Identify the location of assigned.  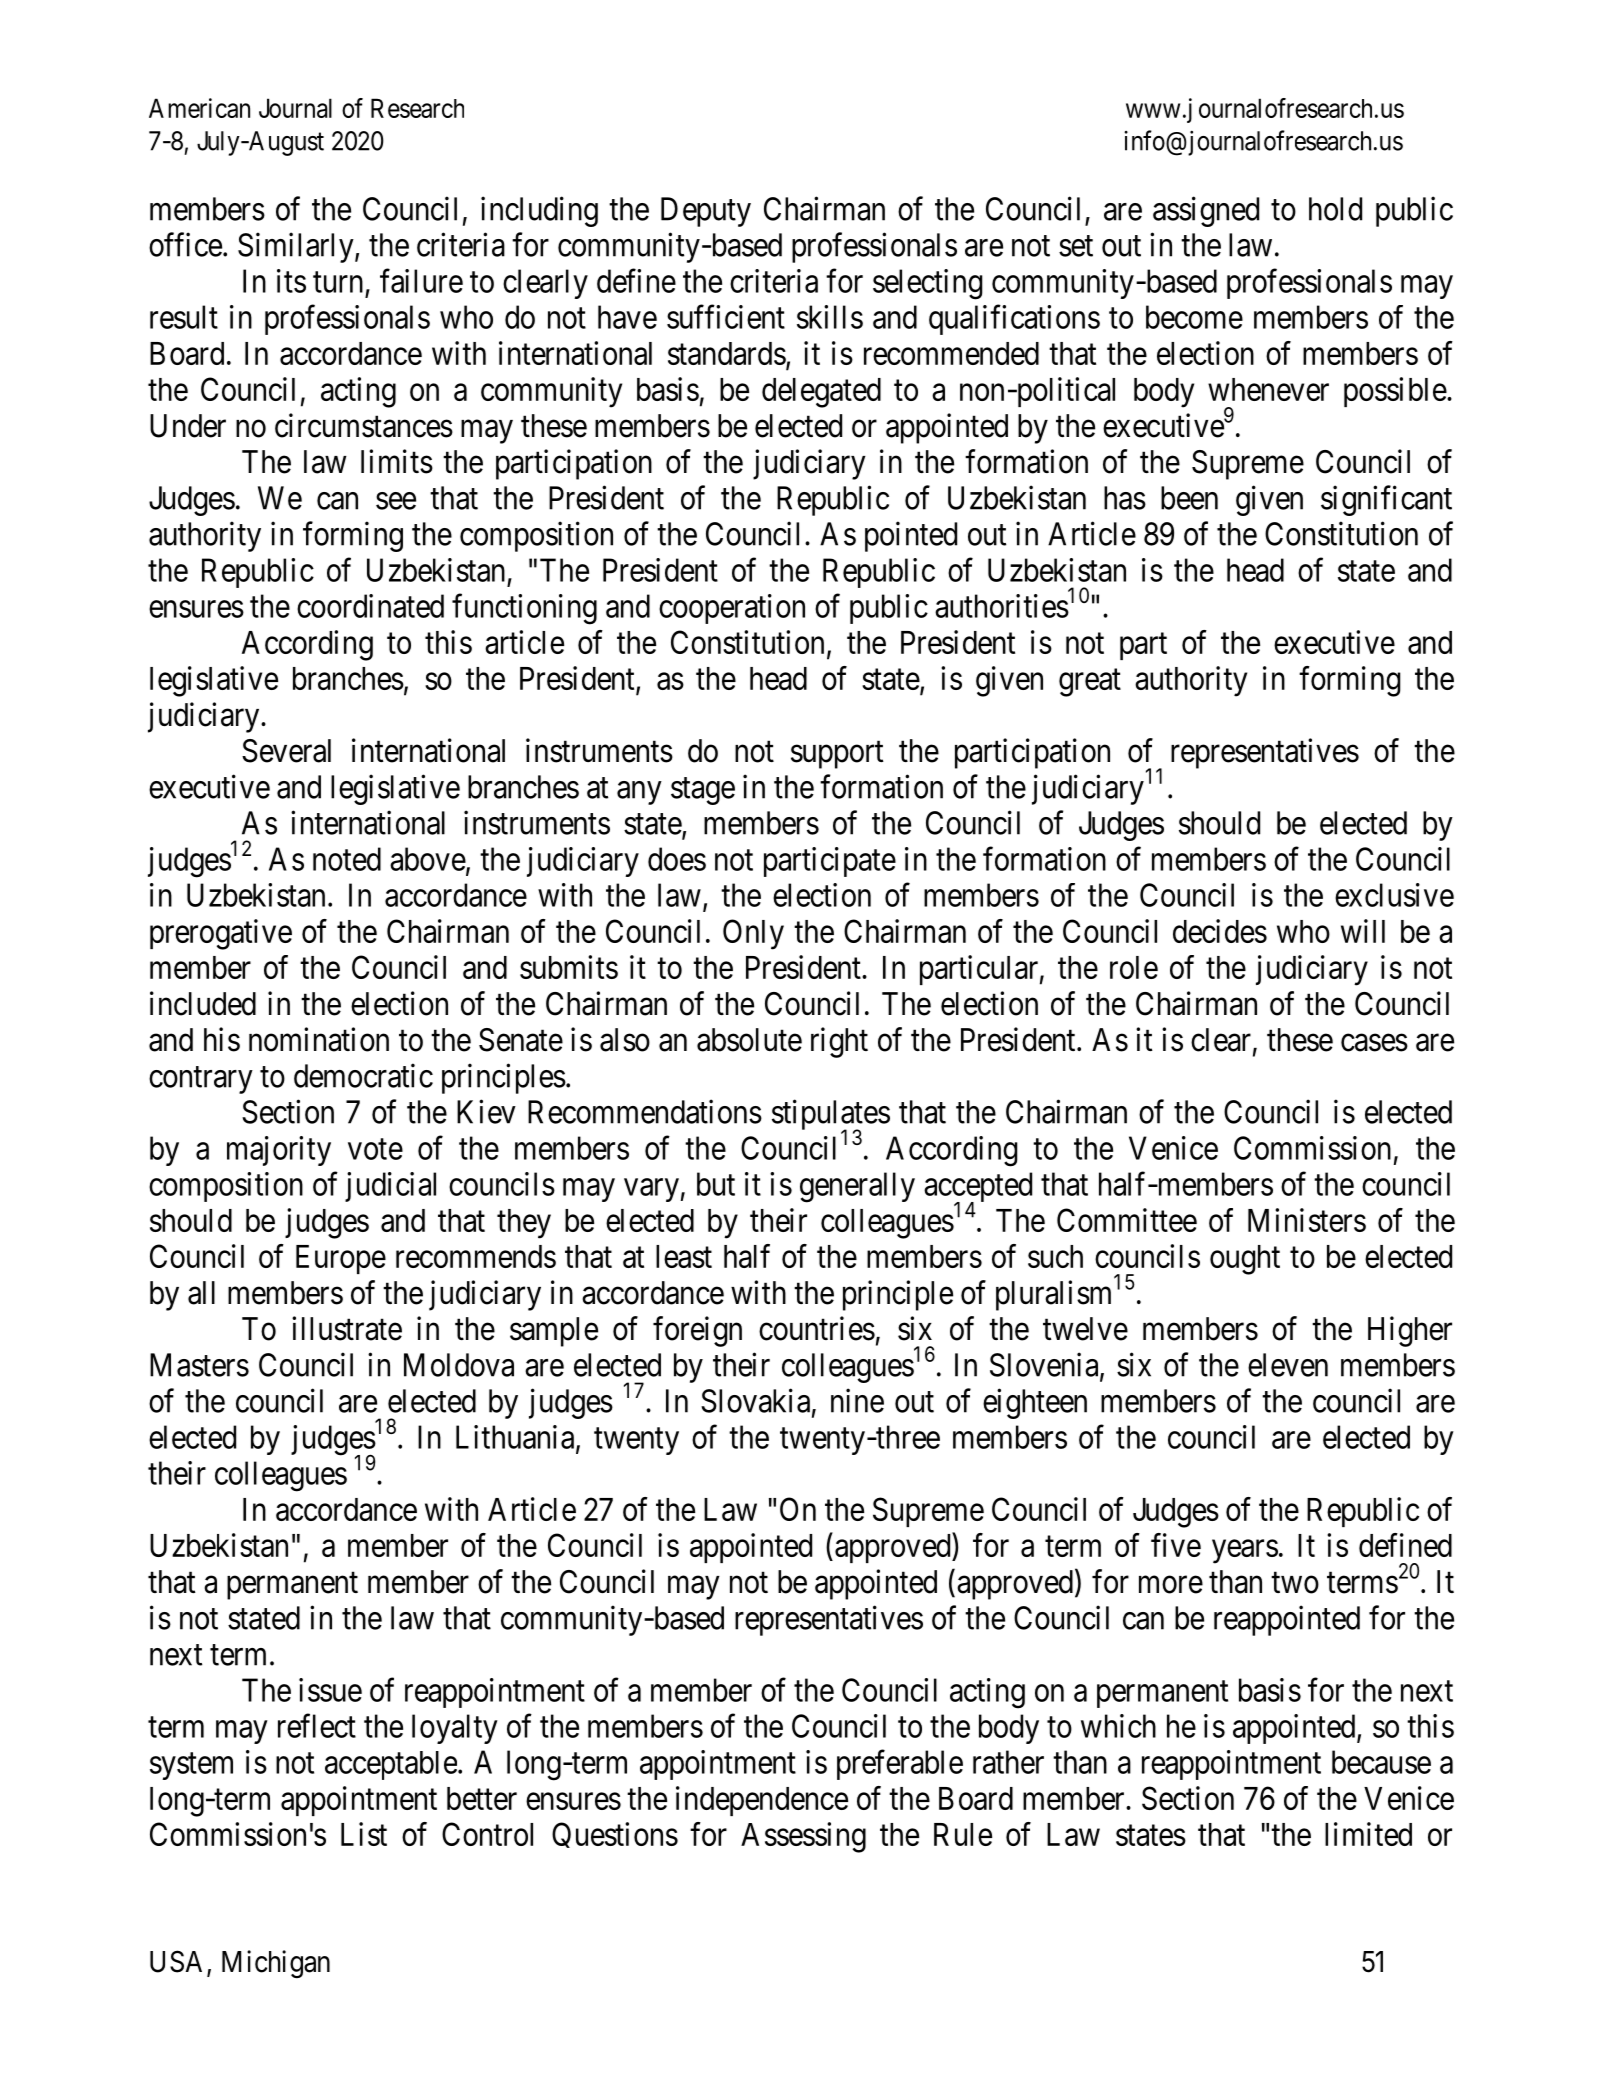
(1206, 211).
